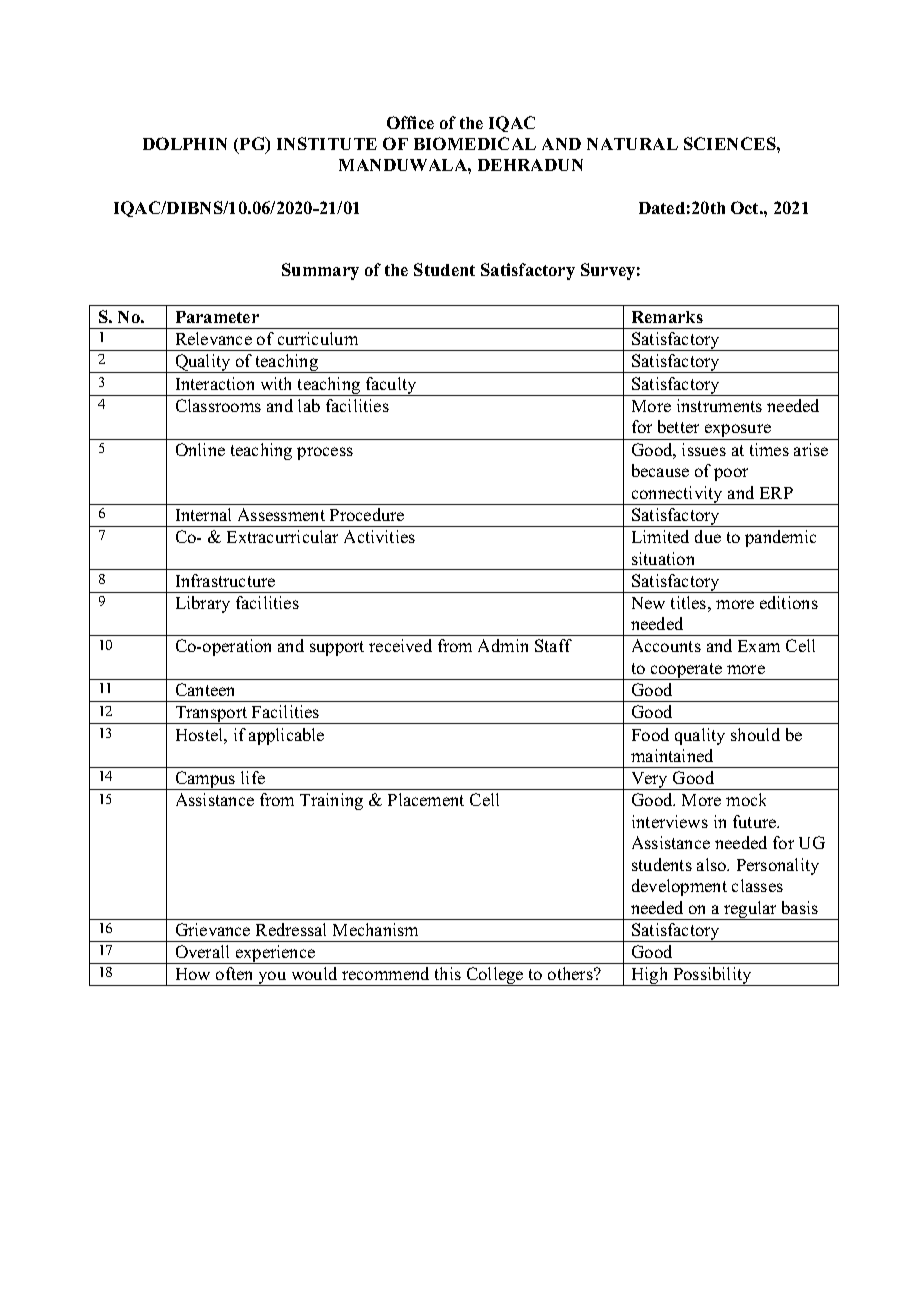  Describe the element at coordinates (687, 671) in the screenshot. I see `cooperate` at that location.
